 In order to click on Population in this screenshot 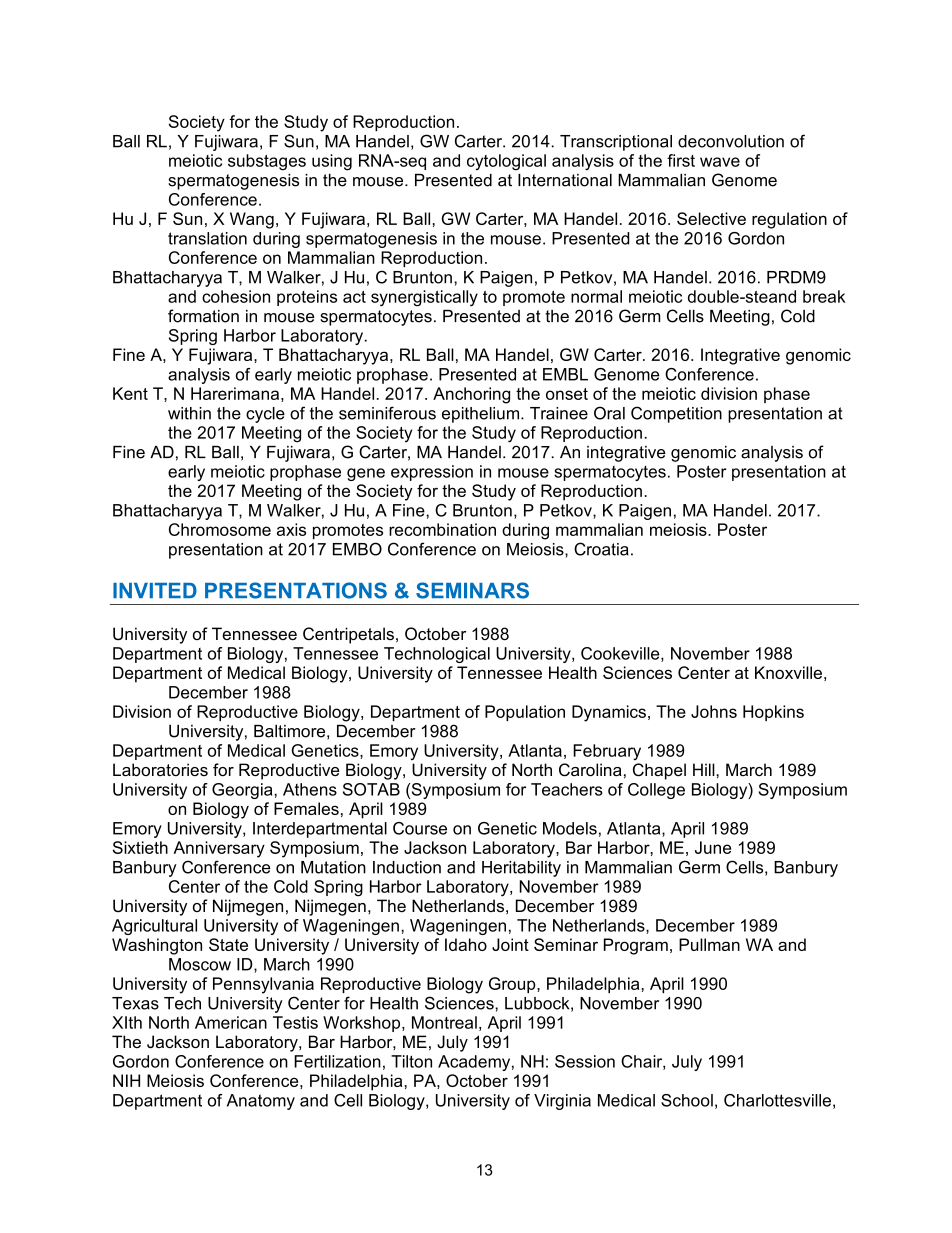, I will do `click(525, 713)`.
